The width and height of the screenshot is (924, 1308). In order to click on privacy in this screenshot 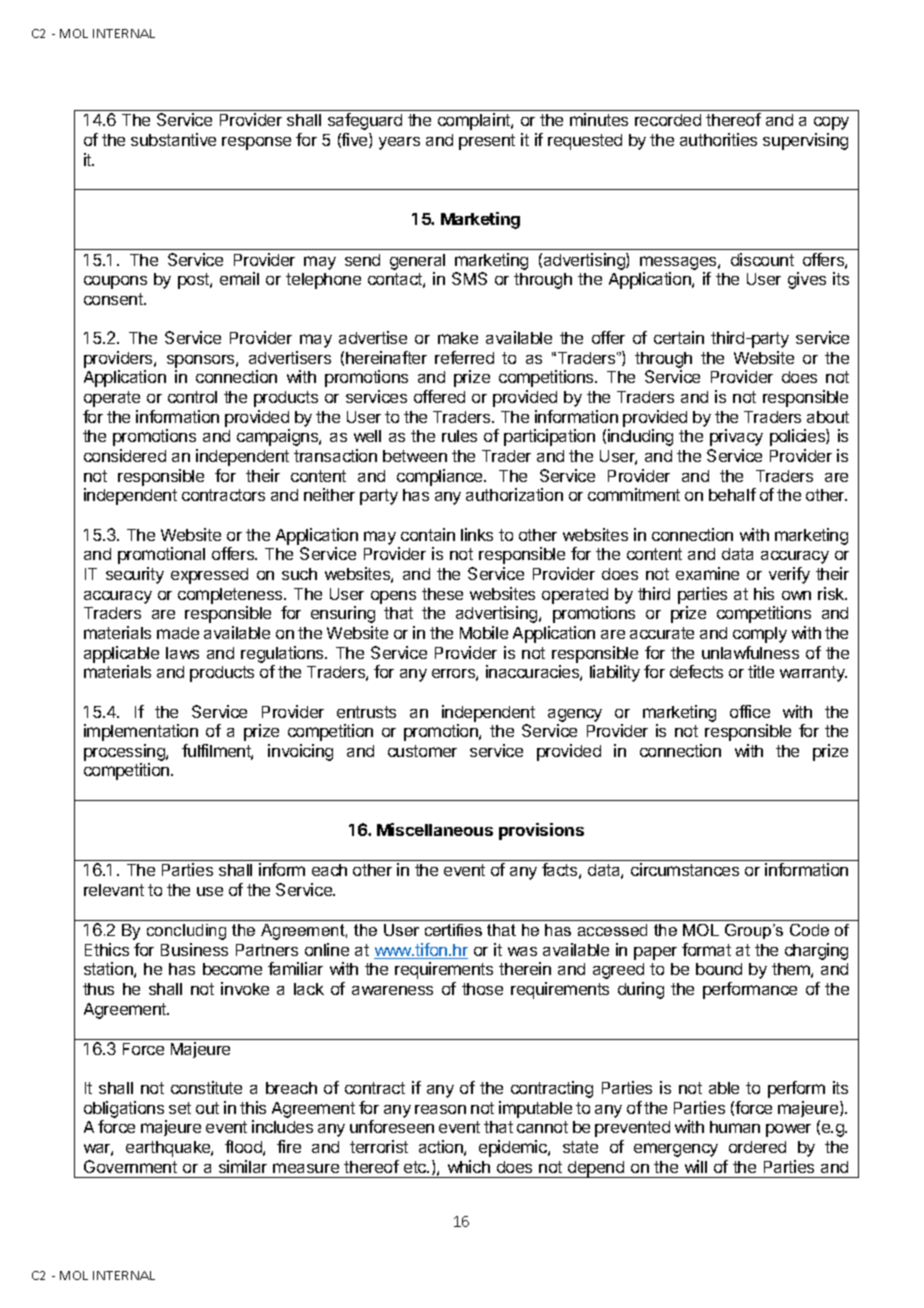, I will do `click(736, 437)`.
